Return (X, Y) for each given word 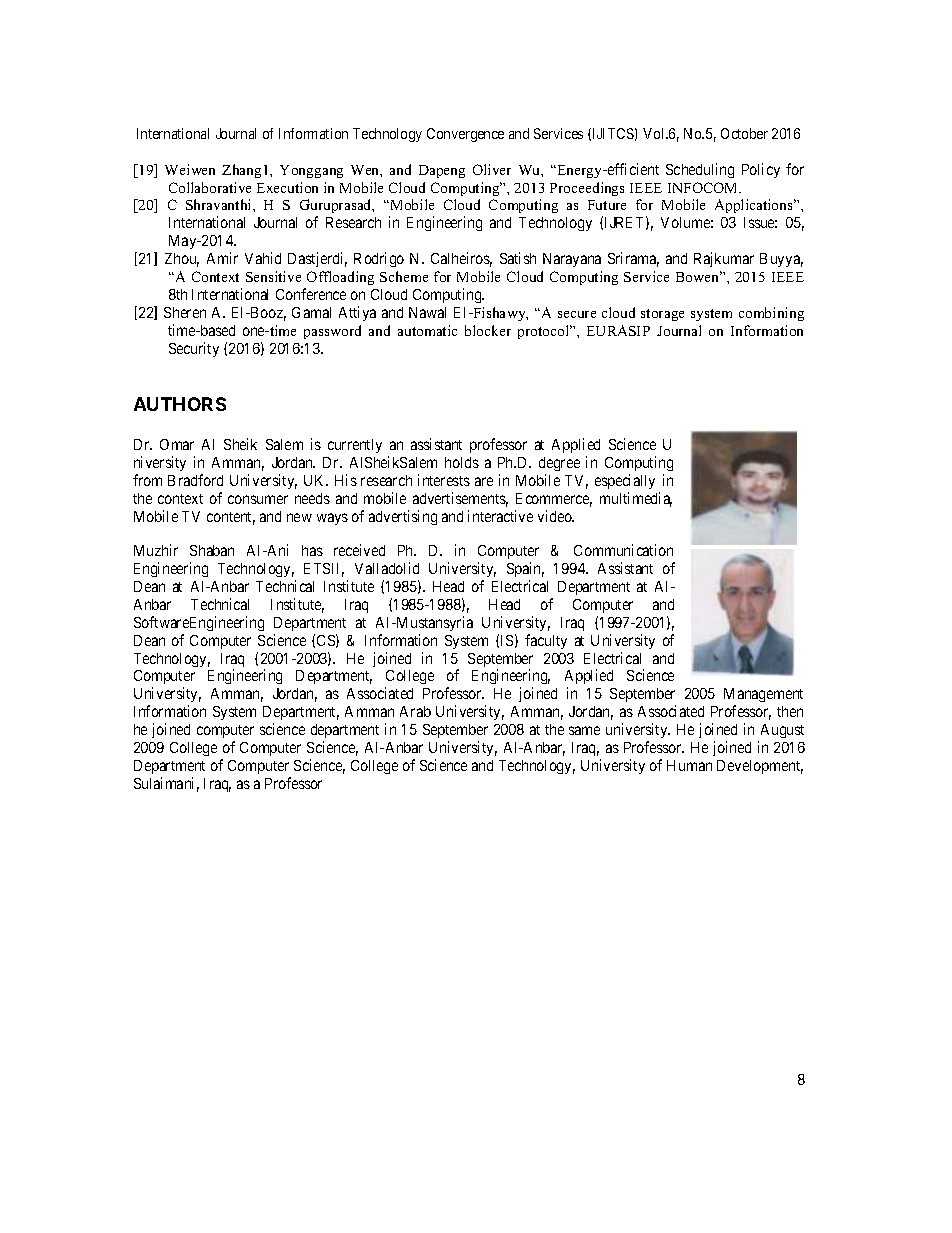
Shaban (212, 550)
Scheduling (700, 170)
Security (194, 349)
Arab (415, 711)
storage (662, 315)
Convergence (465, 135)
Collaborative (210, 187)
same (584, 730)
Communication (623, 550)
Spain (525, 569)
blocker (488, 330)
